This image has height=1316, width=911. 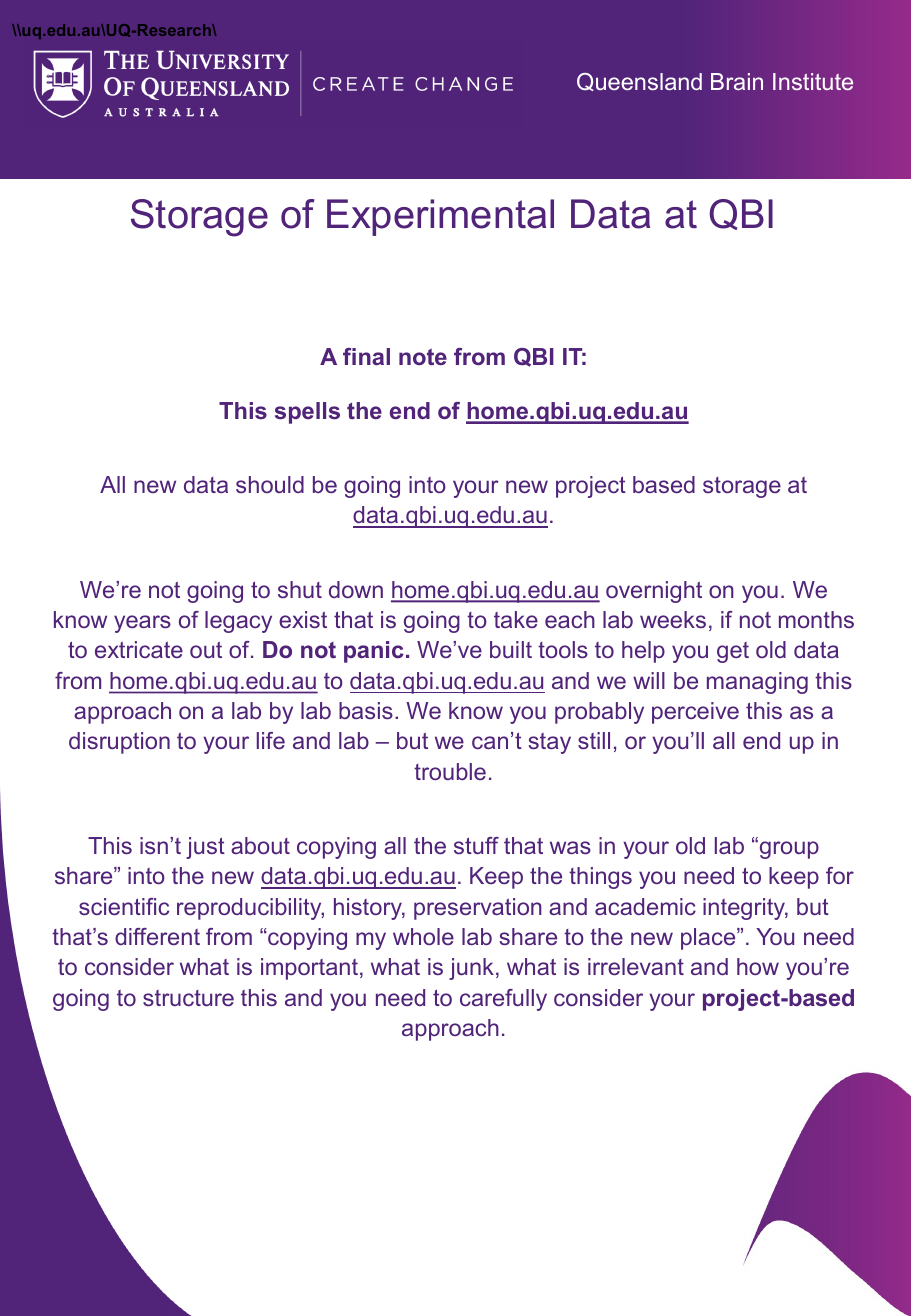 I want to click on how, so click(x=758, y=966).
